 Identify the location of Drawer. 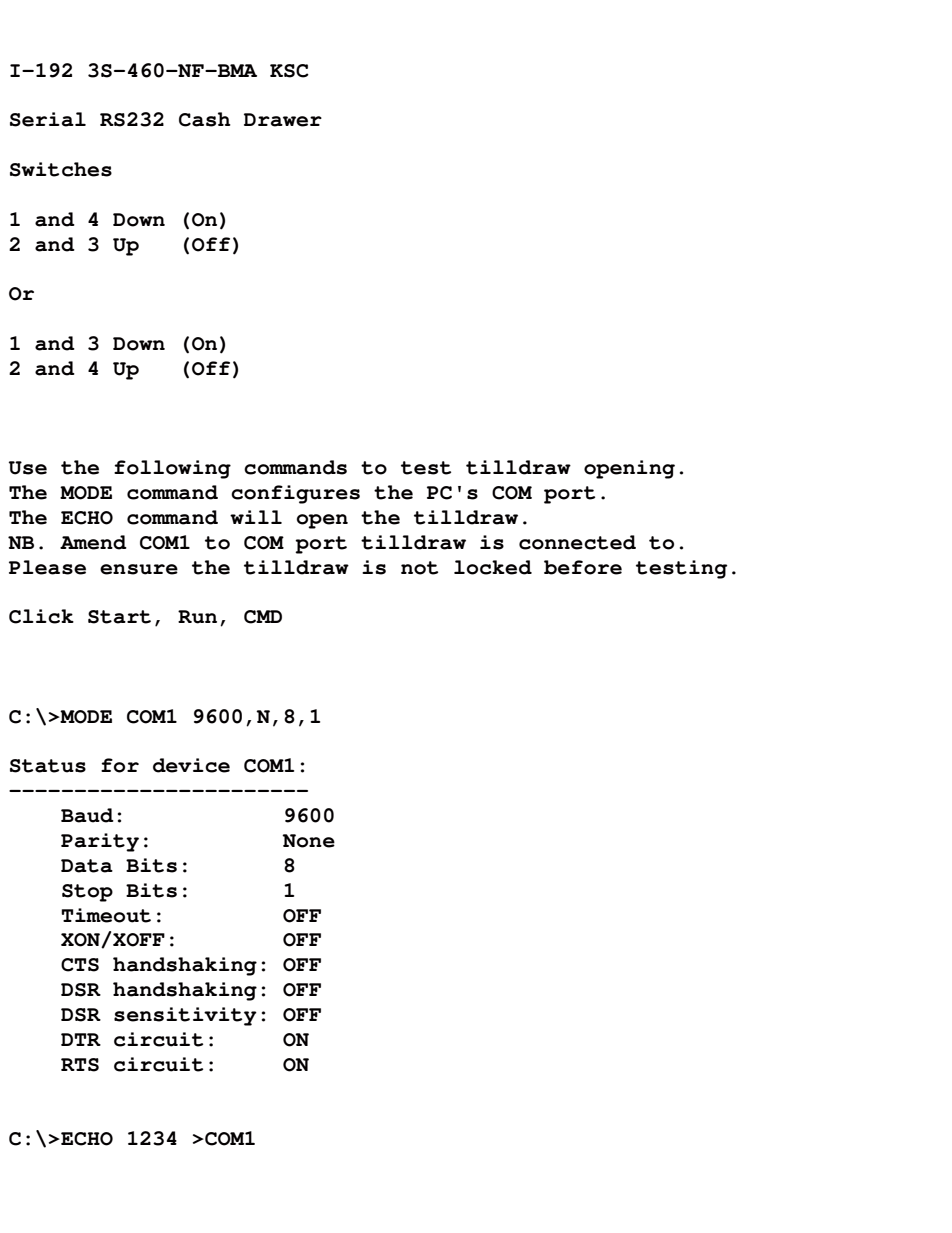
(283, 120).
